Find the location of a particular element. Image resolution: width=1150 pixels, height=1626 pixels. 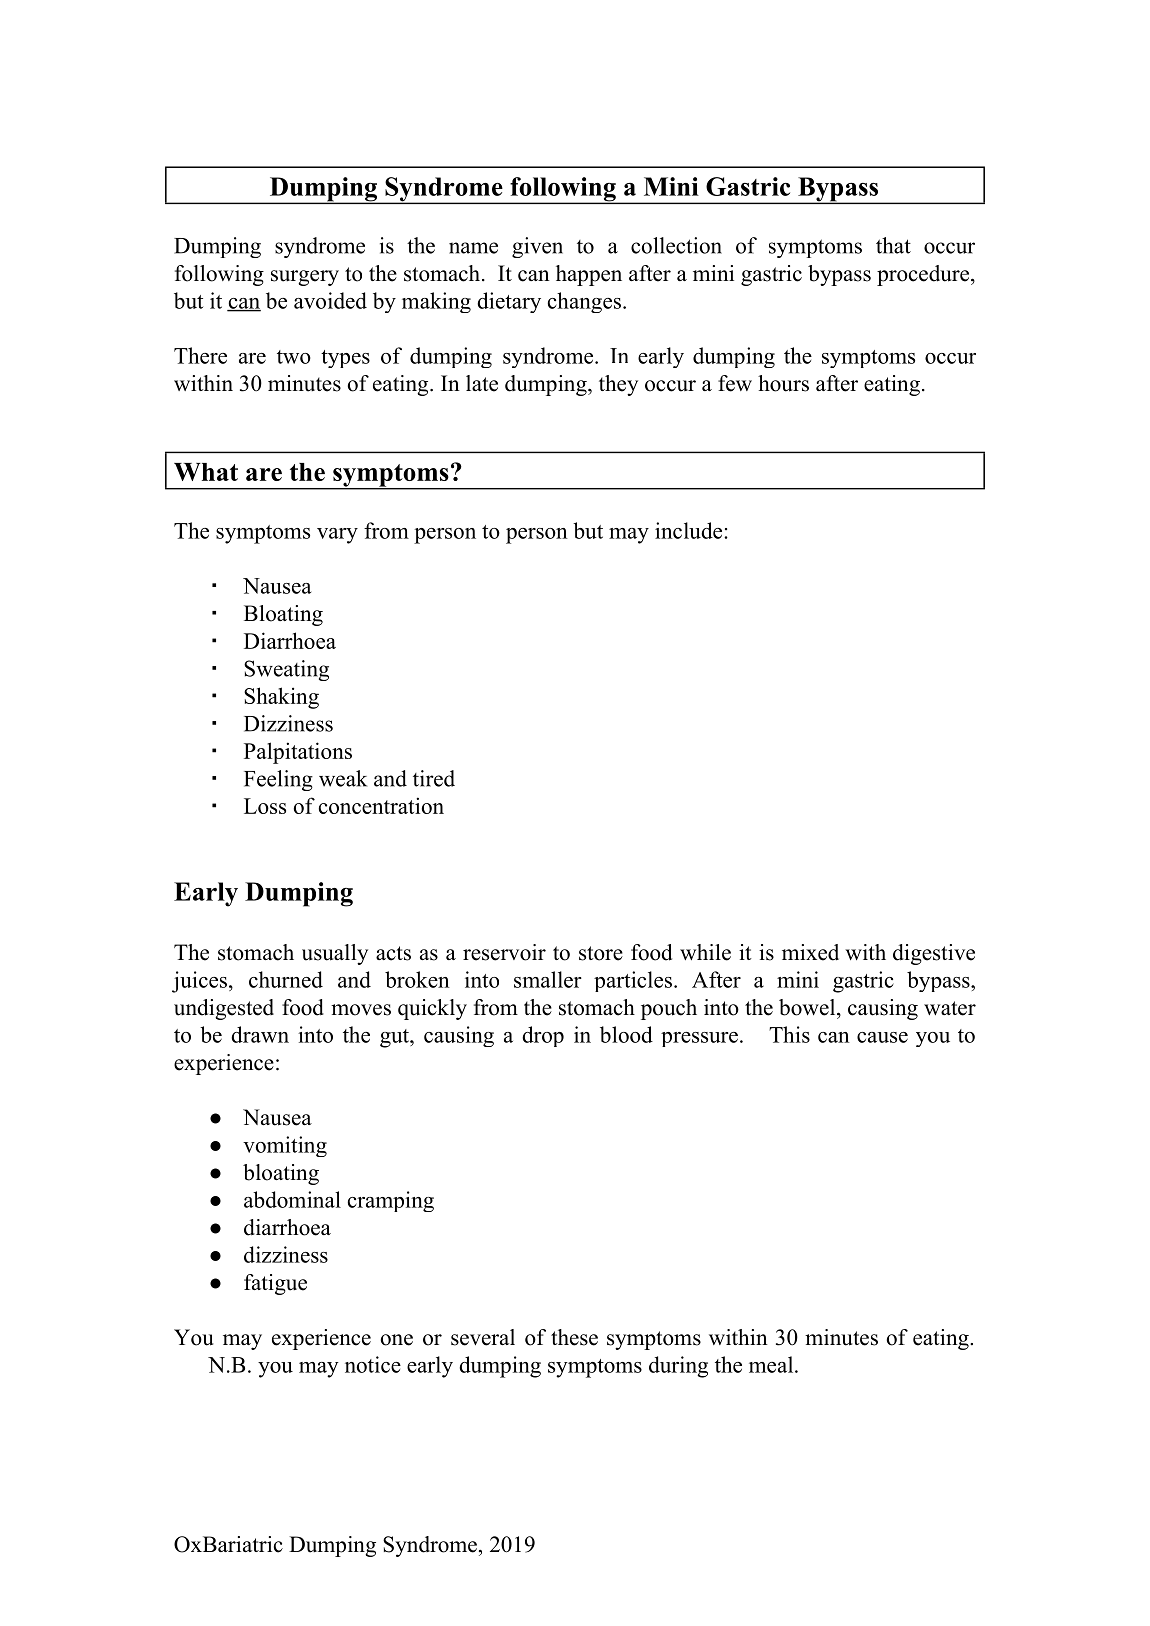

fatigue is located at coordinates (275, 1284).
